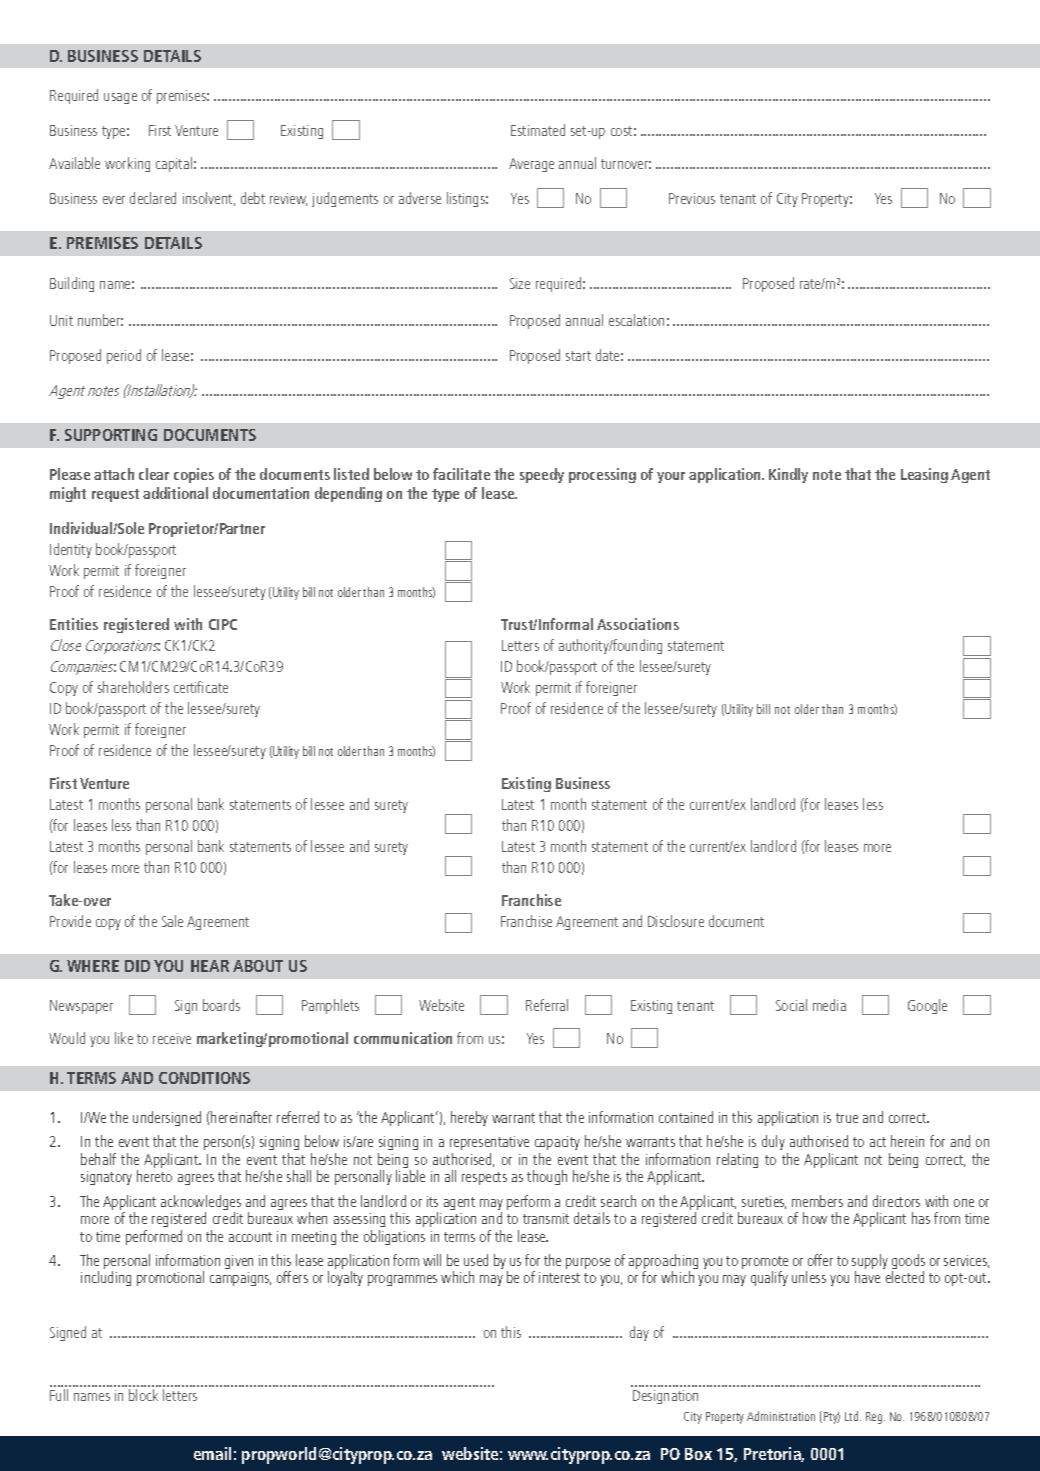  I want to click on day, so click(639, 1333).
